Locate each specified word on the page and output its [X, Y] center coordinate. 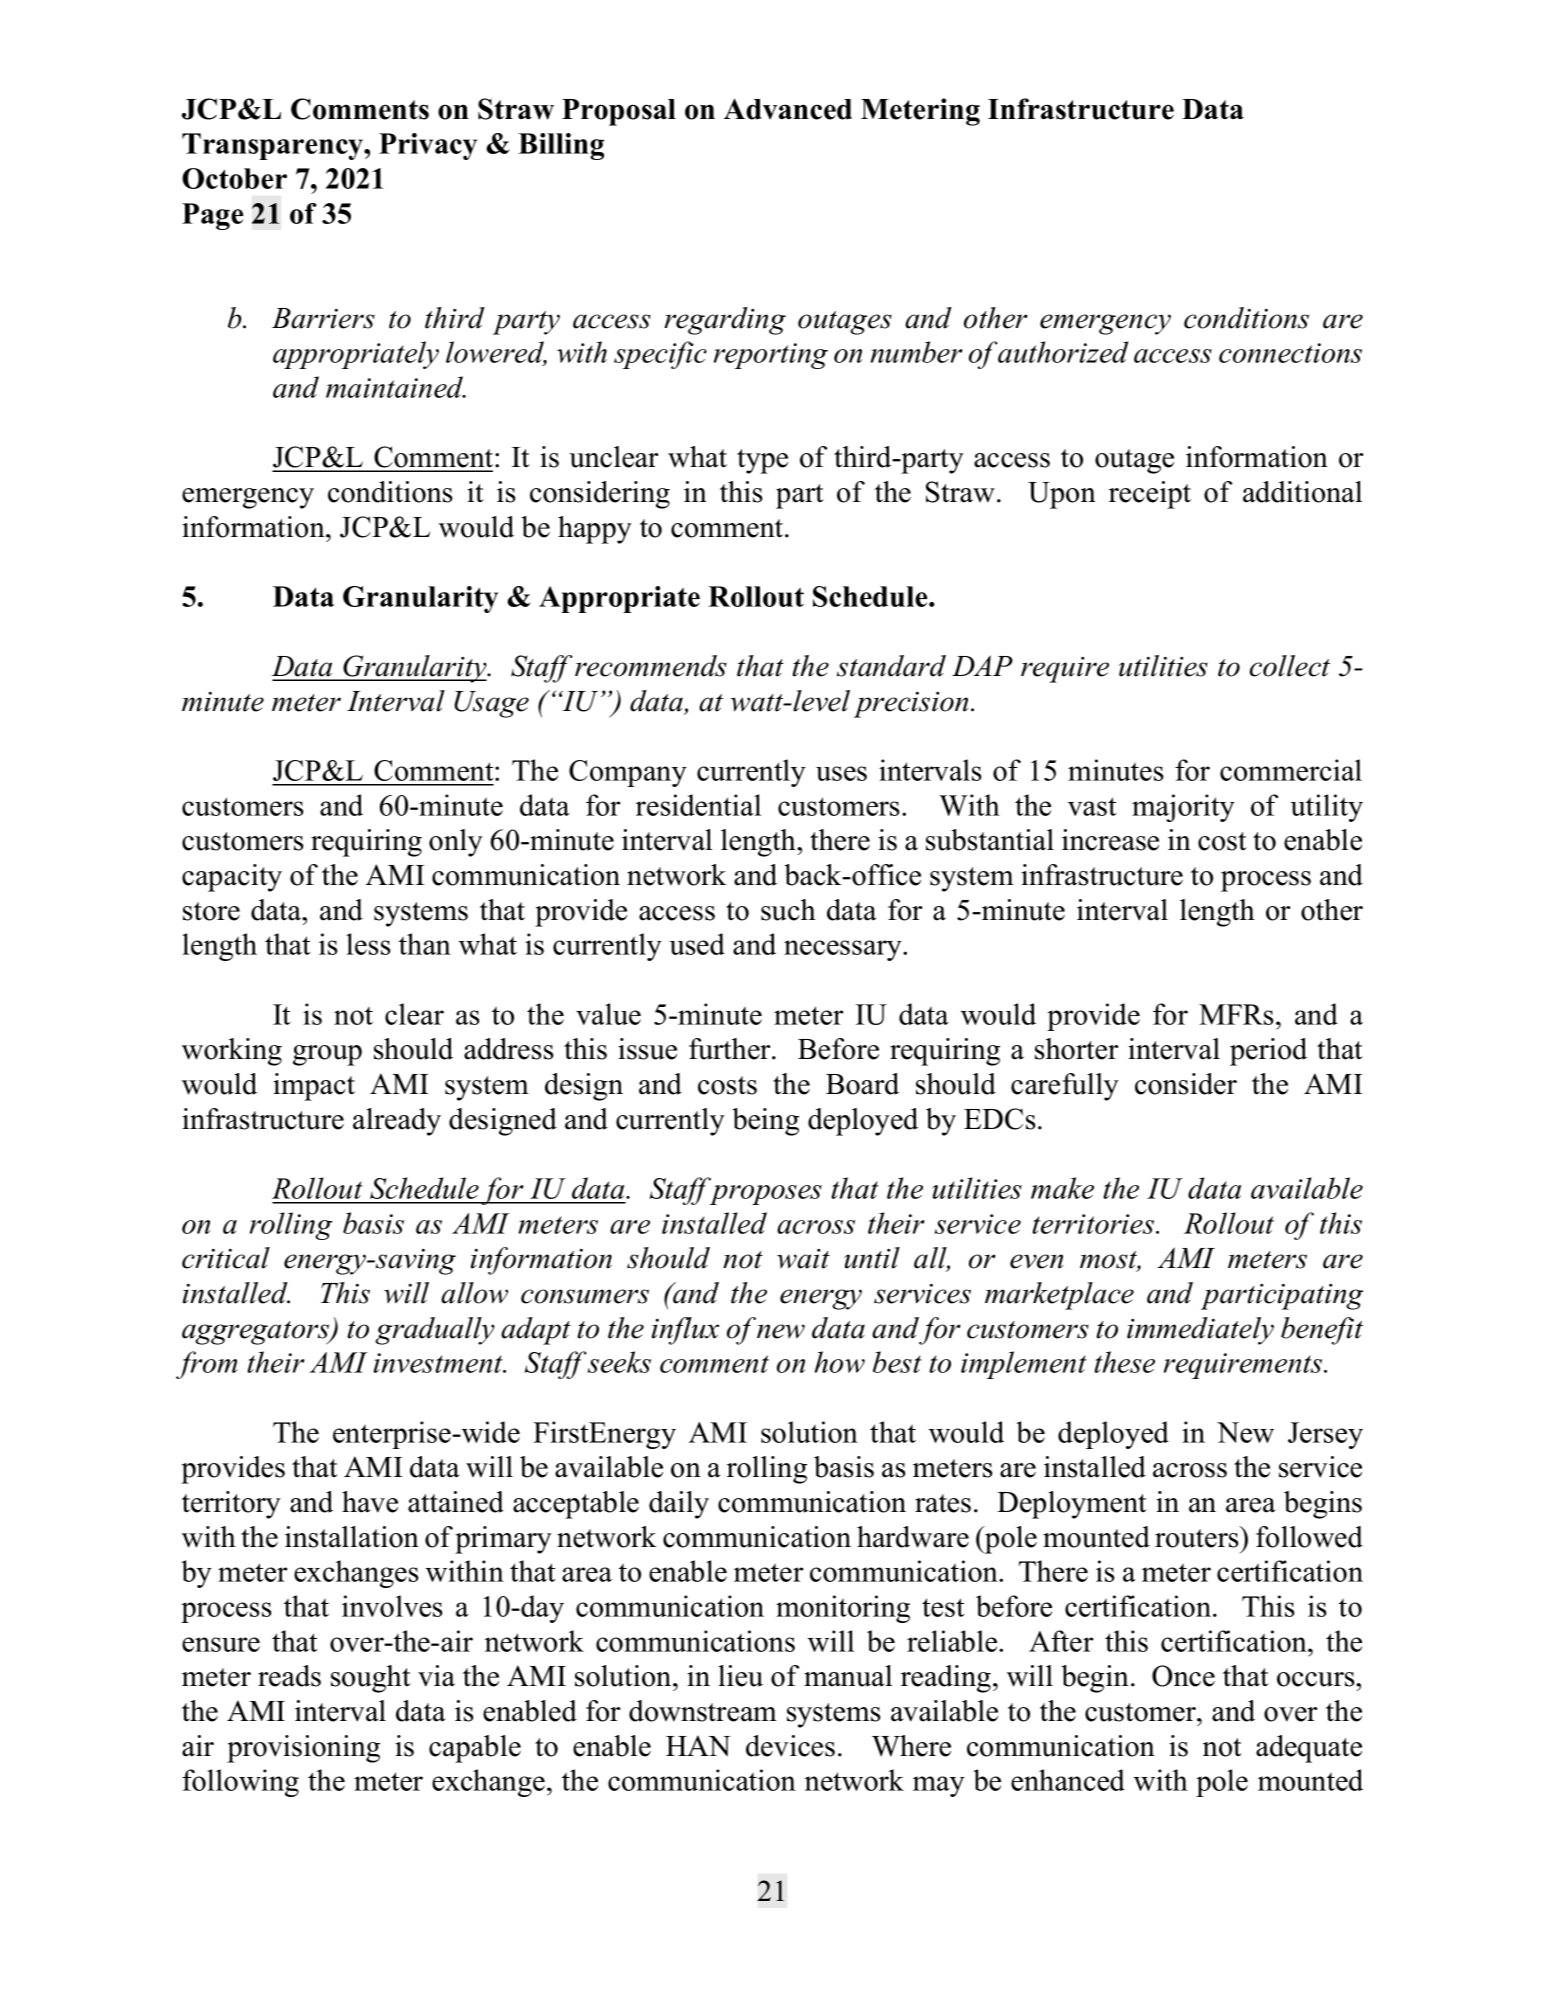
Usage [491, 704]
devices [790, 1746]
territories [1094, 1224]
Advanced [788, 109]
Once [1183, 1676]
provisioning [303, 1749]
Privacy [428, 146]
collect [1290, 666]
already [397, 1122]
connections [1290, 353]
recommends [651, 666]
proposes [766, 1195]
